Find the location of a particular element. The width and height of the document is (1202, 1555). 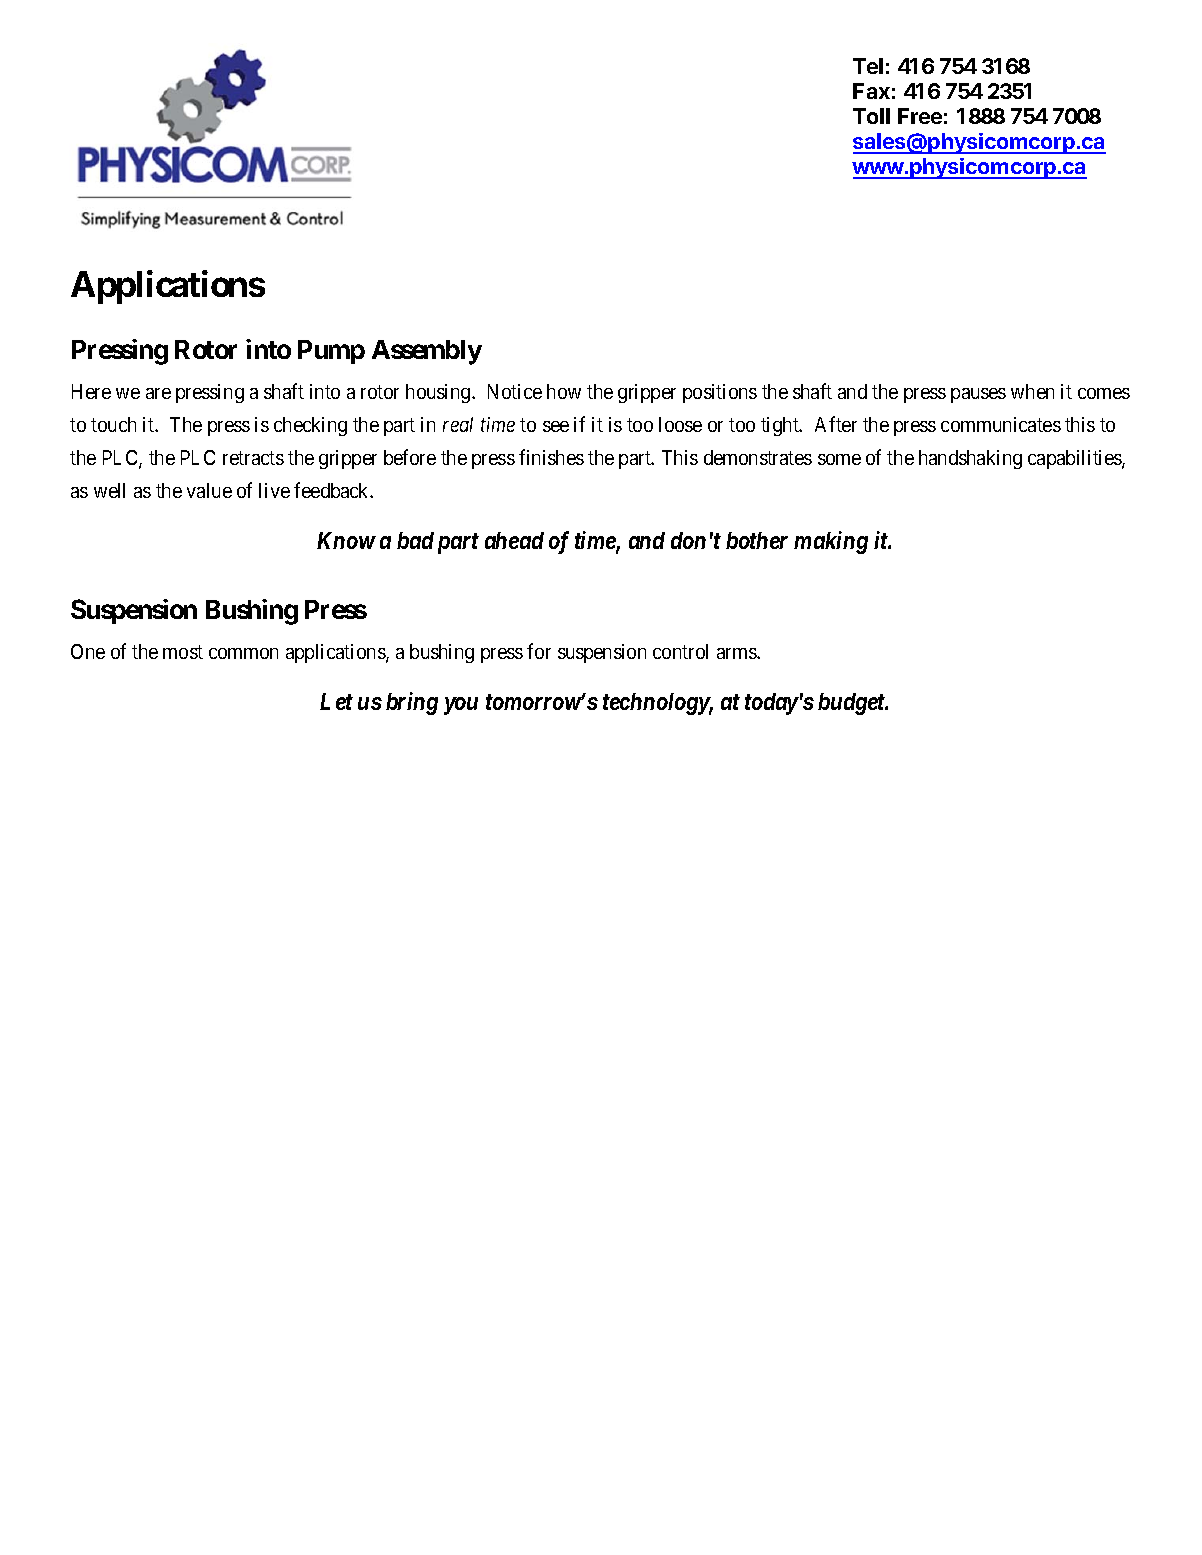

Tel is located at coordinates (868, 66).
